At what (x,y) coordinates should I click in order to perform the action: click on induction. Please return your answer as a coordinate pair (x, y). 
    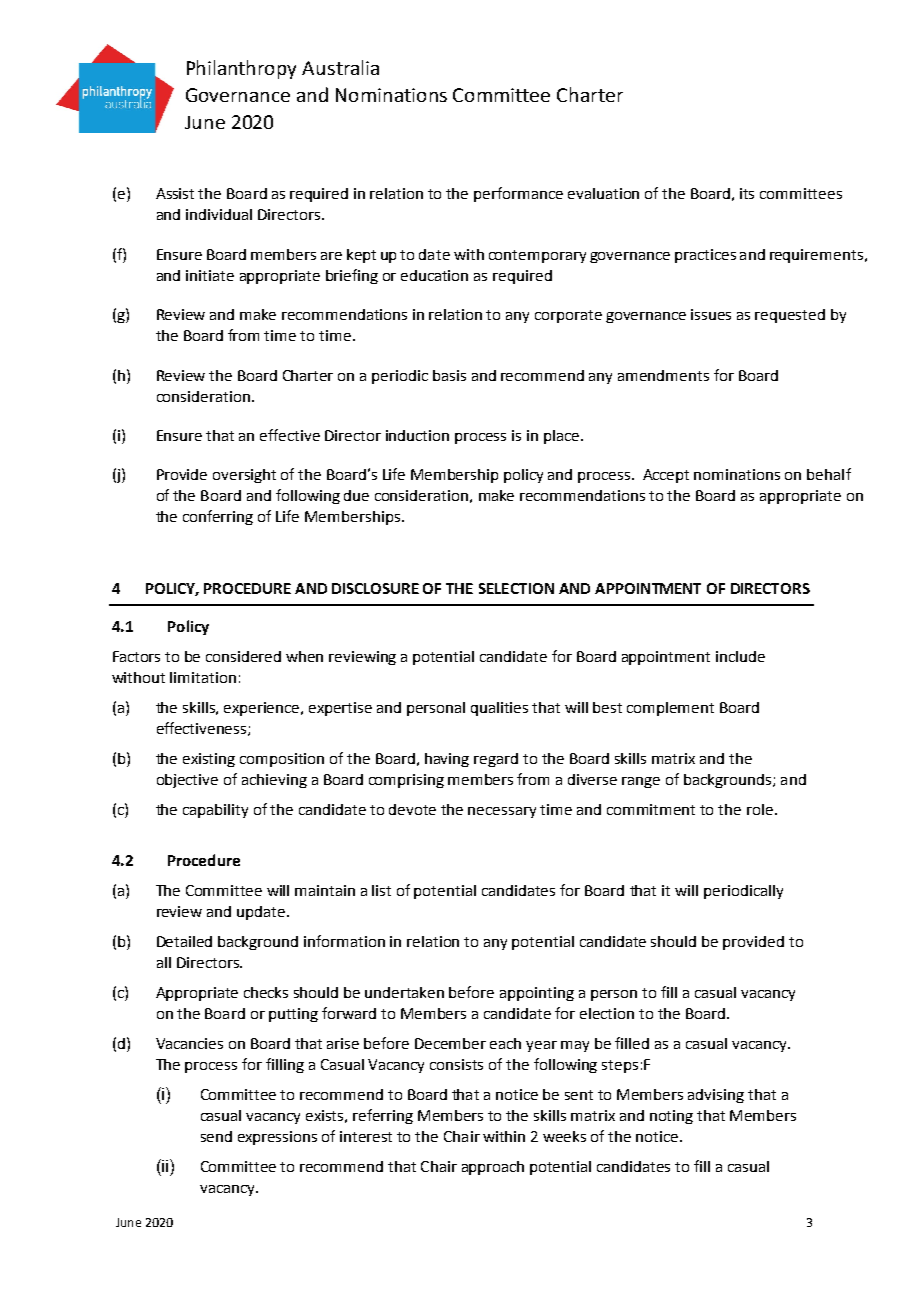
    Looking at the image, I should click on (417, 435).
